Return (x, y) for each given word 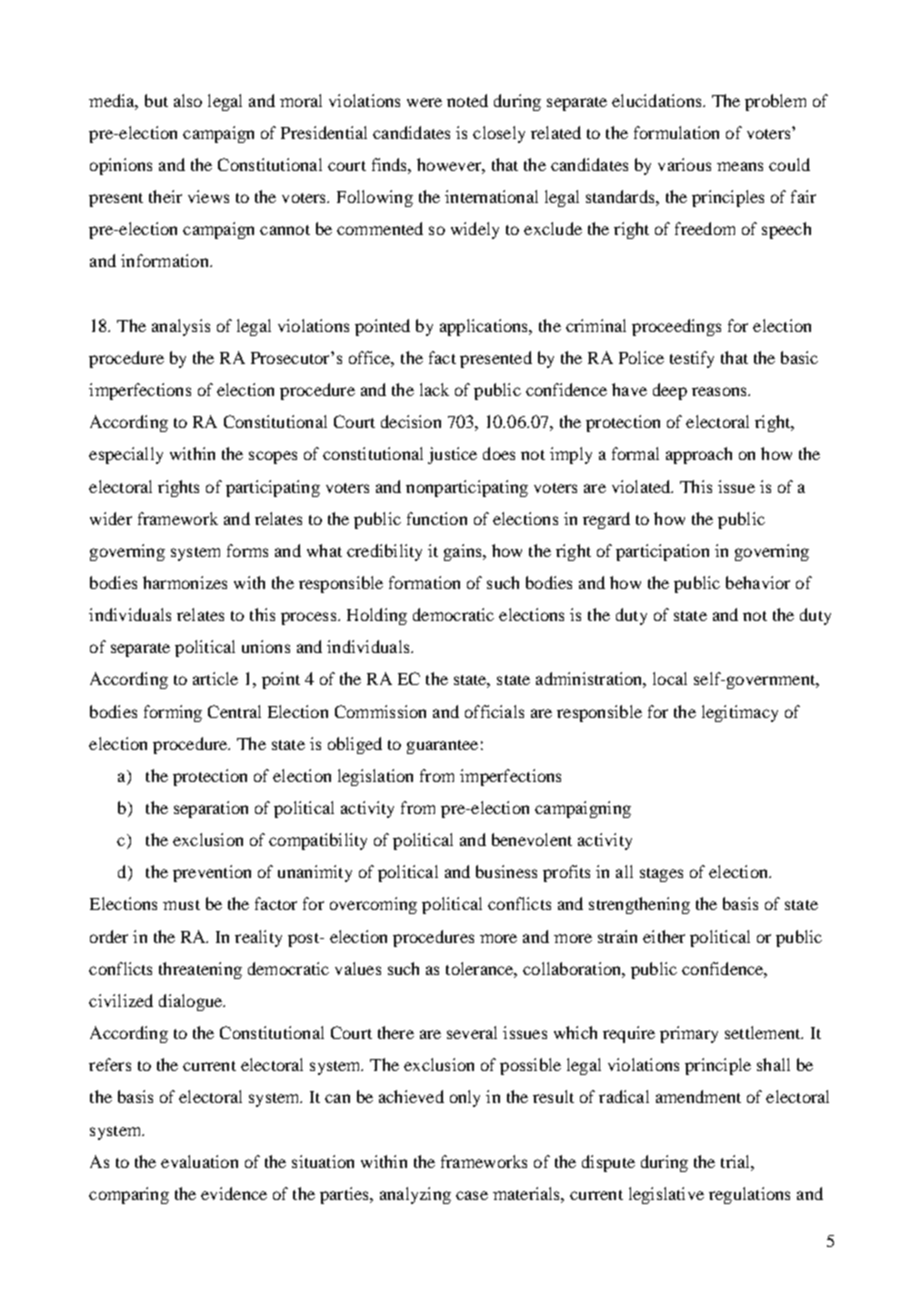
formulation (676, 132)
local (670, 678)
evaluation (199, 1161)
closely (499, 134)
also (188, 100)
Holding (377, 616)
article (215, 678)
